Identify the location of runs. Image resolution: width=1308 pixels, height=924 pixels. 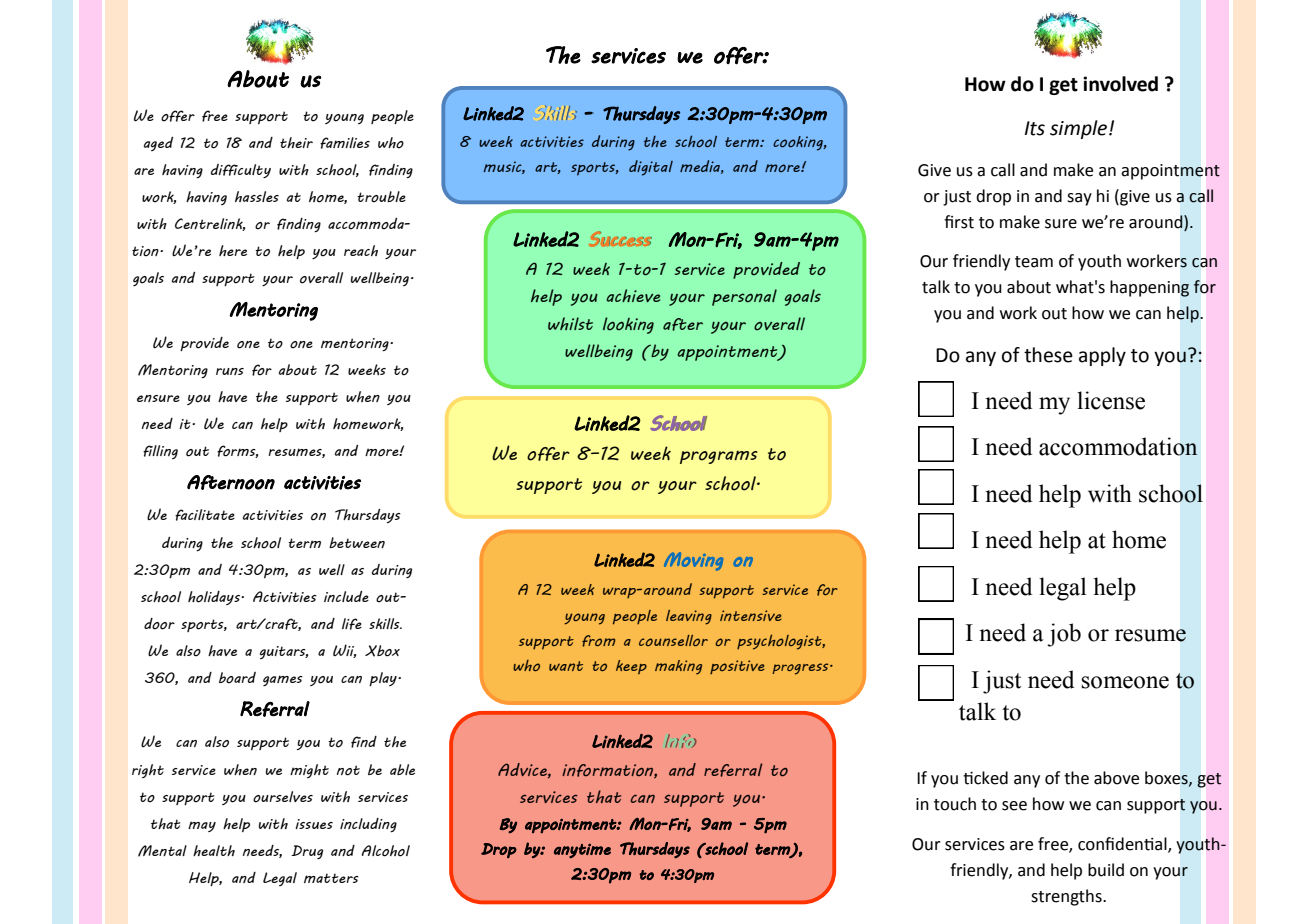
(230, 371).
